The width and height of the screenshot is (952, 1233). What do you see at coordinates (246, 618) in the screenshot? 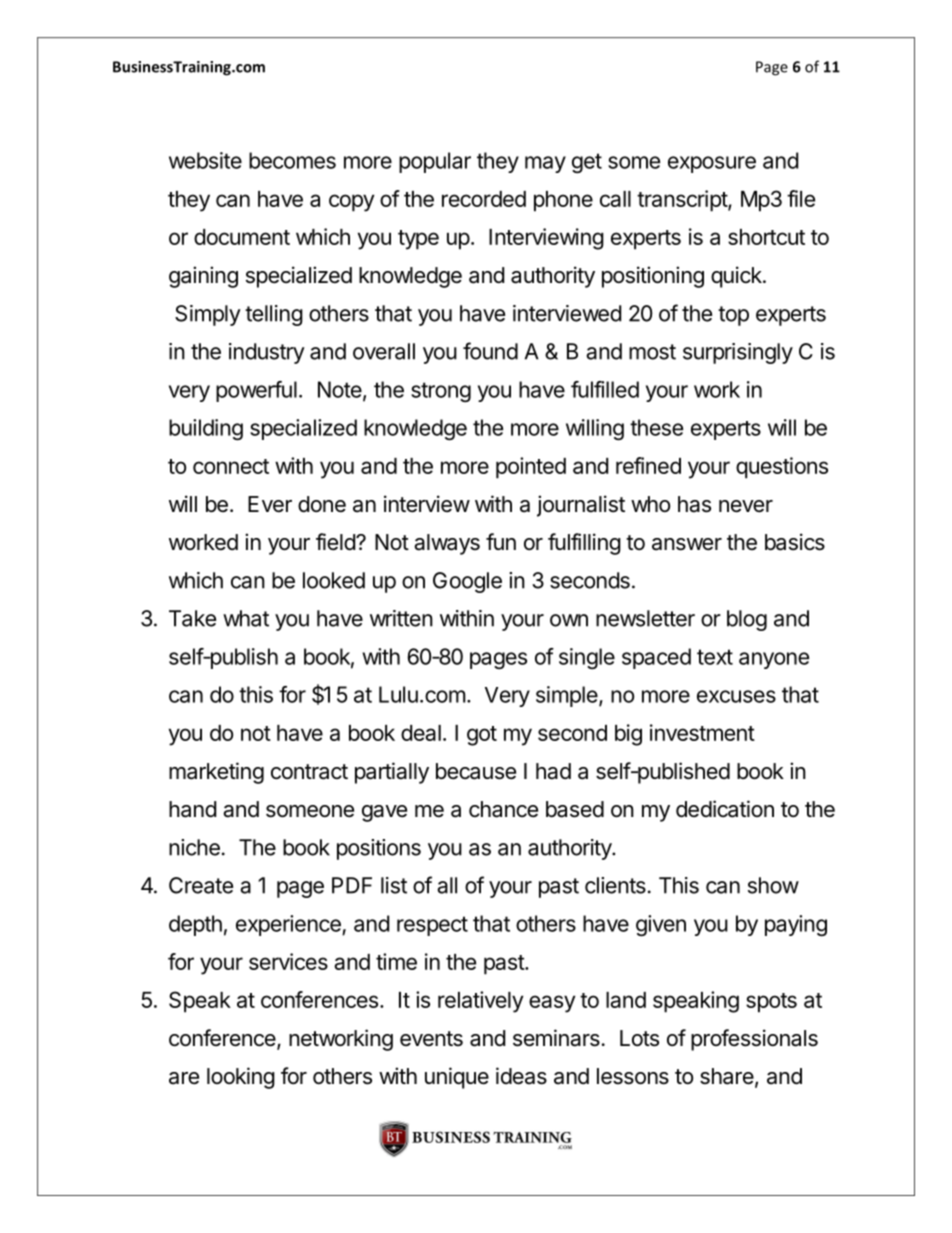
I see `what` at bounding box center [246, 618].
